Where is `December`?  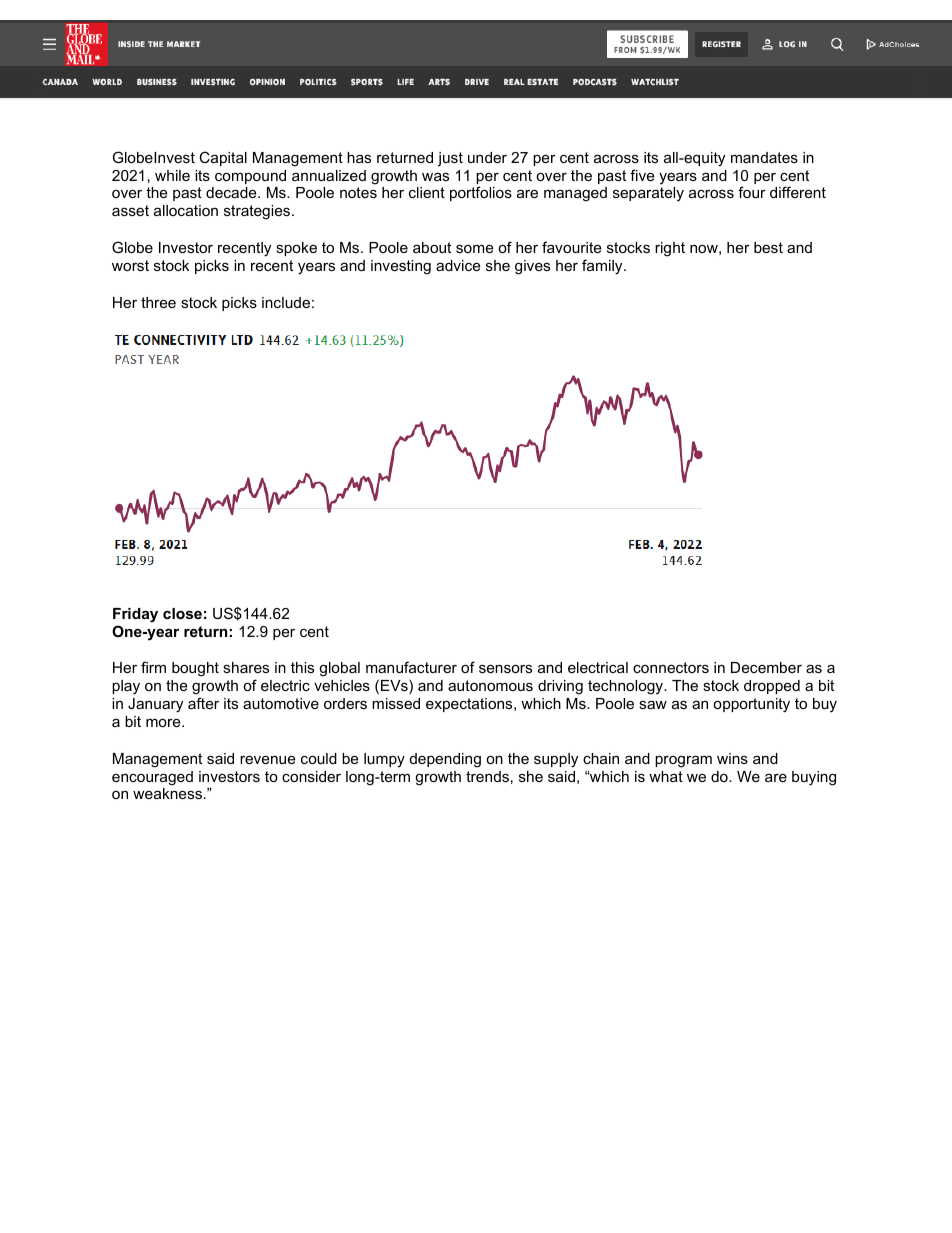 December is located at coordinates (766, 667).
